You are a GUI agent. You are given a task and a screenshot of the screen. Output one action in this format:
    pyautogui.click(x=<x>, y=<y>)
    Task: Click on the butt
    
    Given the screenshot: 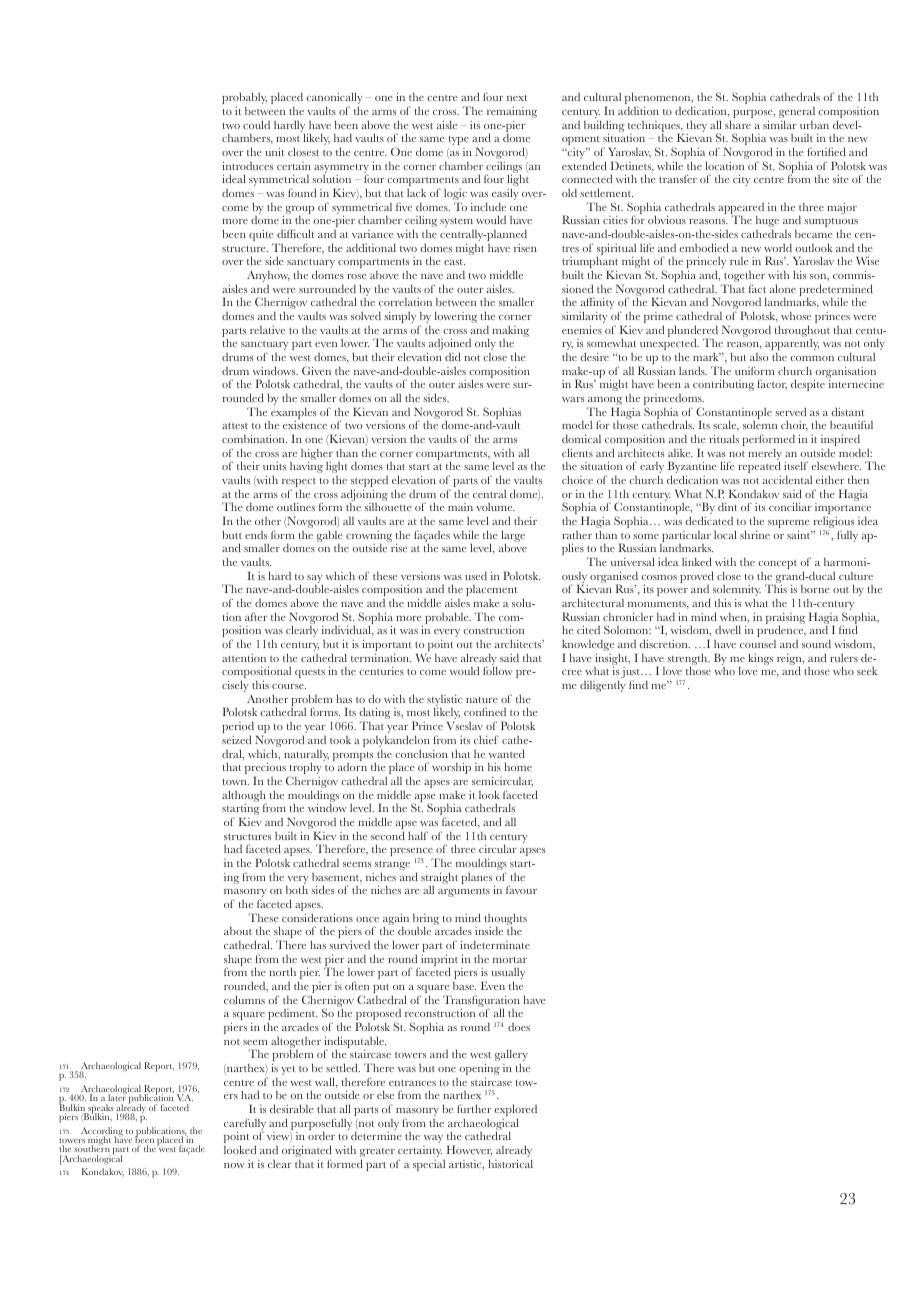 What is the action you would take?
    pyautogui.click(x=232, y=535)
